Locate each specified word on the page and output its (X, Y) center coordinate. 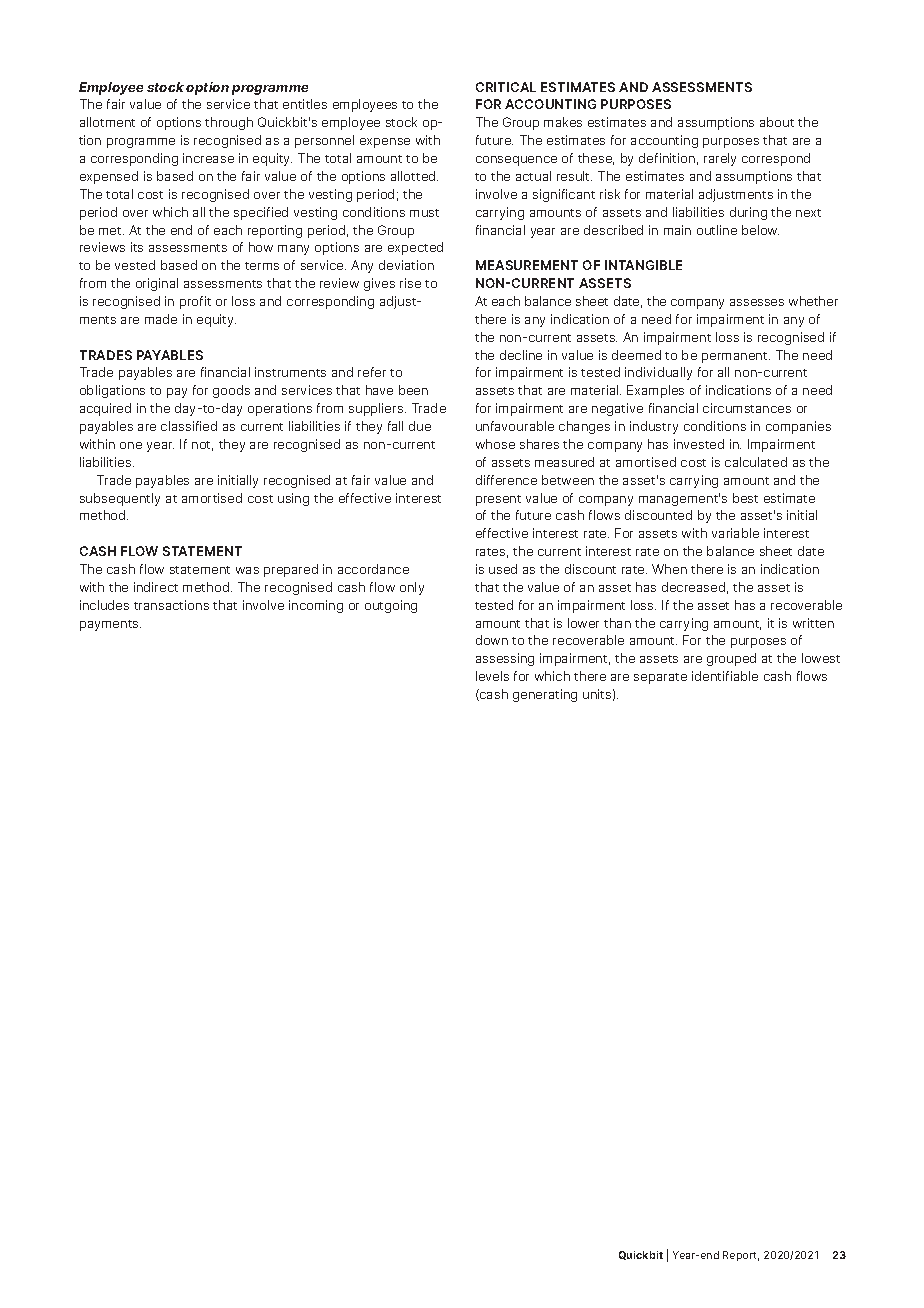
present (498, 500)
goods (231, 391)
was (247, 570)
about (777, 122)
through (229, 123)
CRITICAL (506, 87)
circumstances (747, 408)
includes (104, 605)
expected (415, 248)
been (413, 390)
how (261, 247)
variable (735, 533)
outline (717, 230)
